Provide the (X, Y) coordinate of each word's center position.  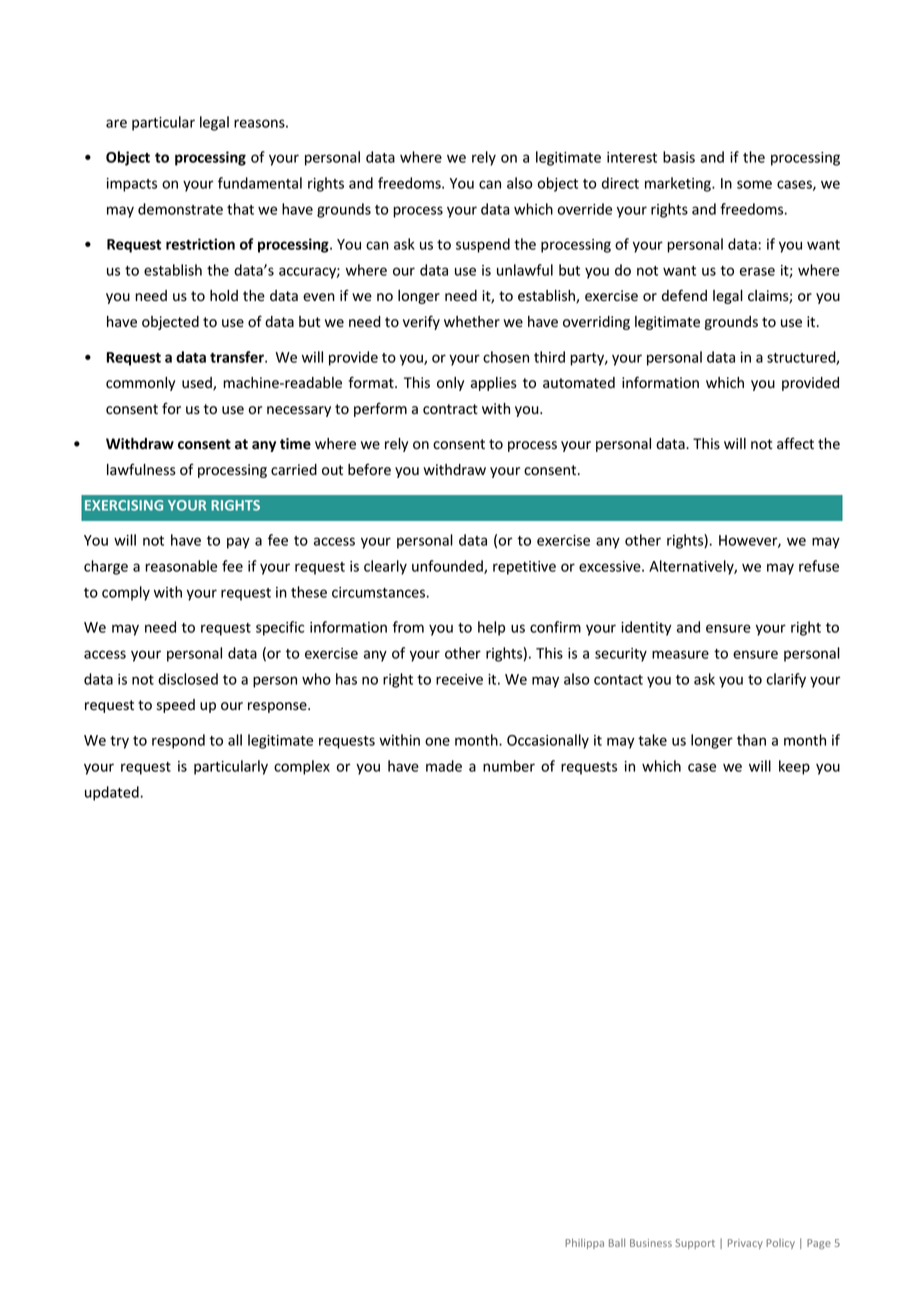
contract (450, 409)
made (444, 766)
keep (794, 767)
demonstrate (180, 209)
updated (112, 793)
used (198, 384)
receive (459, 679)
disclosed (188, 679)
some (754, 184)
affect (795, 443)
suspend (483, 245)
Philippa (584, 1243)
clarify (786, 680)
